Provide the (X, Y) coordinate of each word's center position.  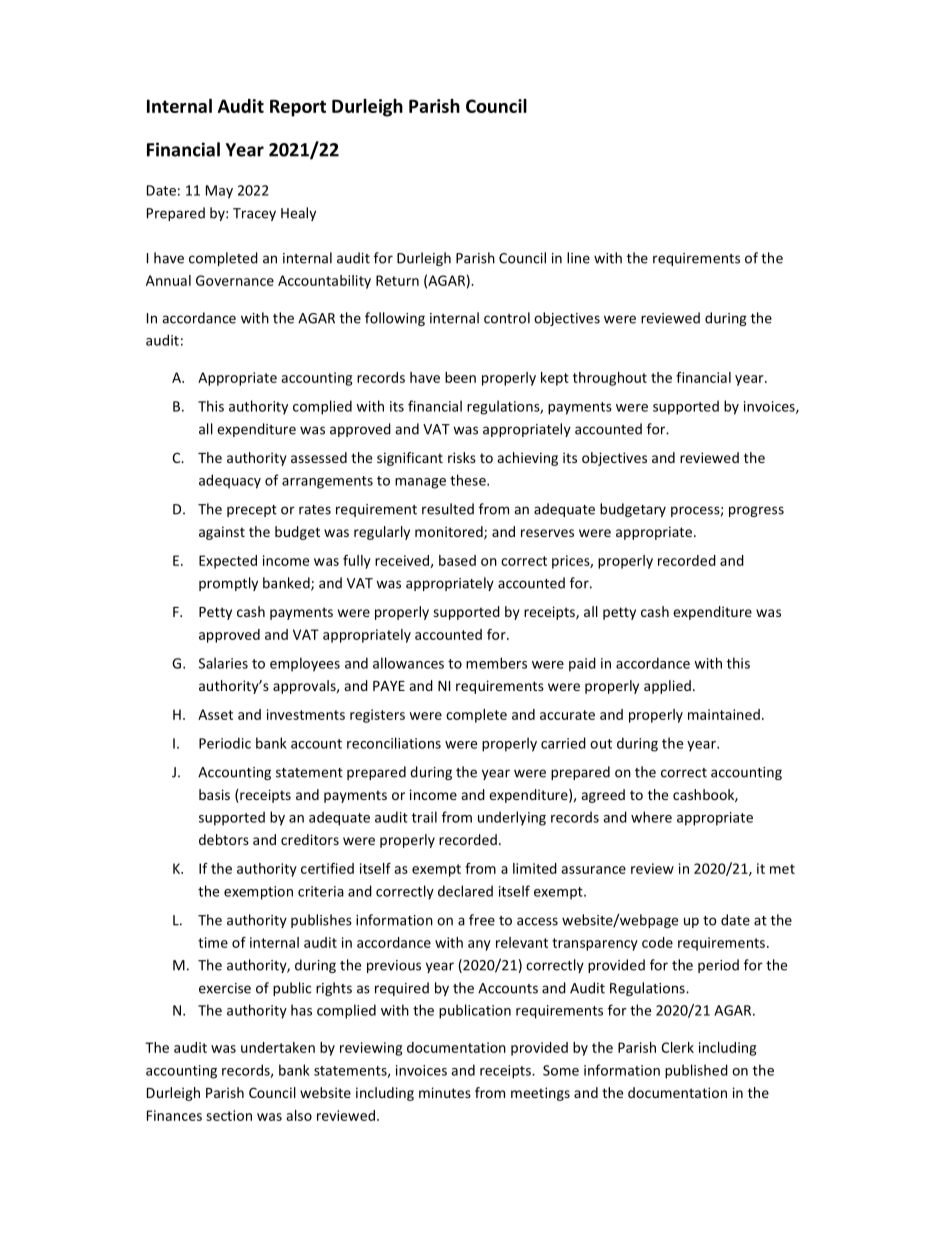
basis (214, 794)
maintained (724, 714)
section (229, 1115)
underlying (512, 818)
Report (298, 108)
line (578, 258)
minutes (445, 1092)
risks (462, 457)
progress (756, 511)
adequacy (230, 481)
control (507, 318)
